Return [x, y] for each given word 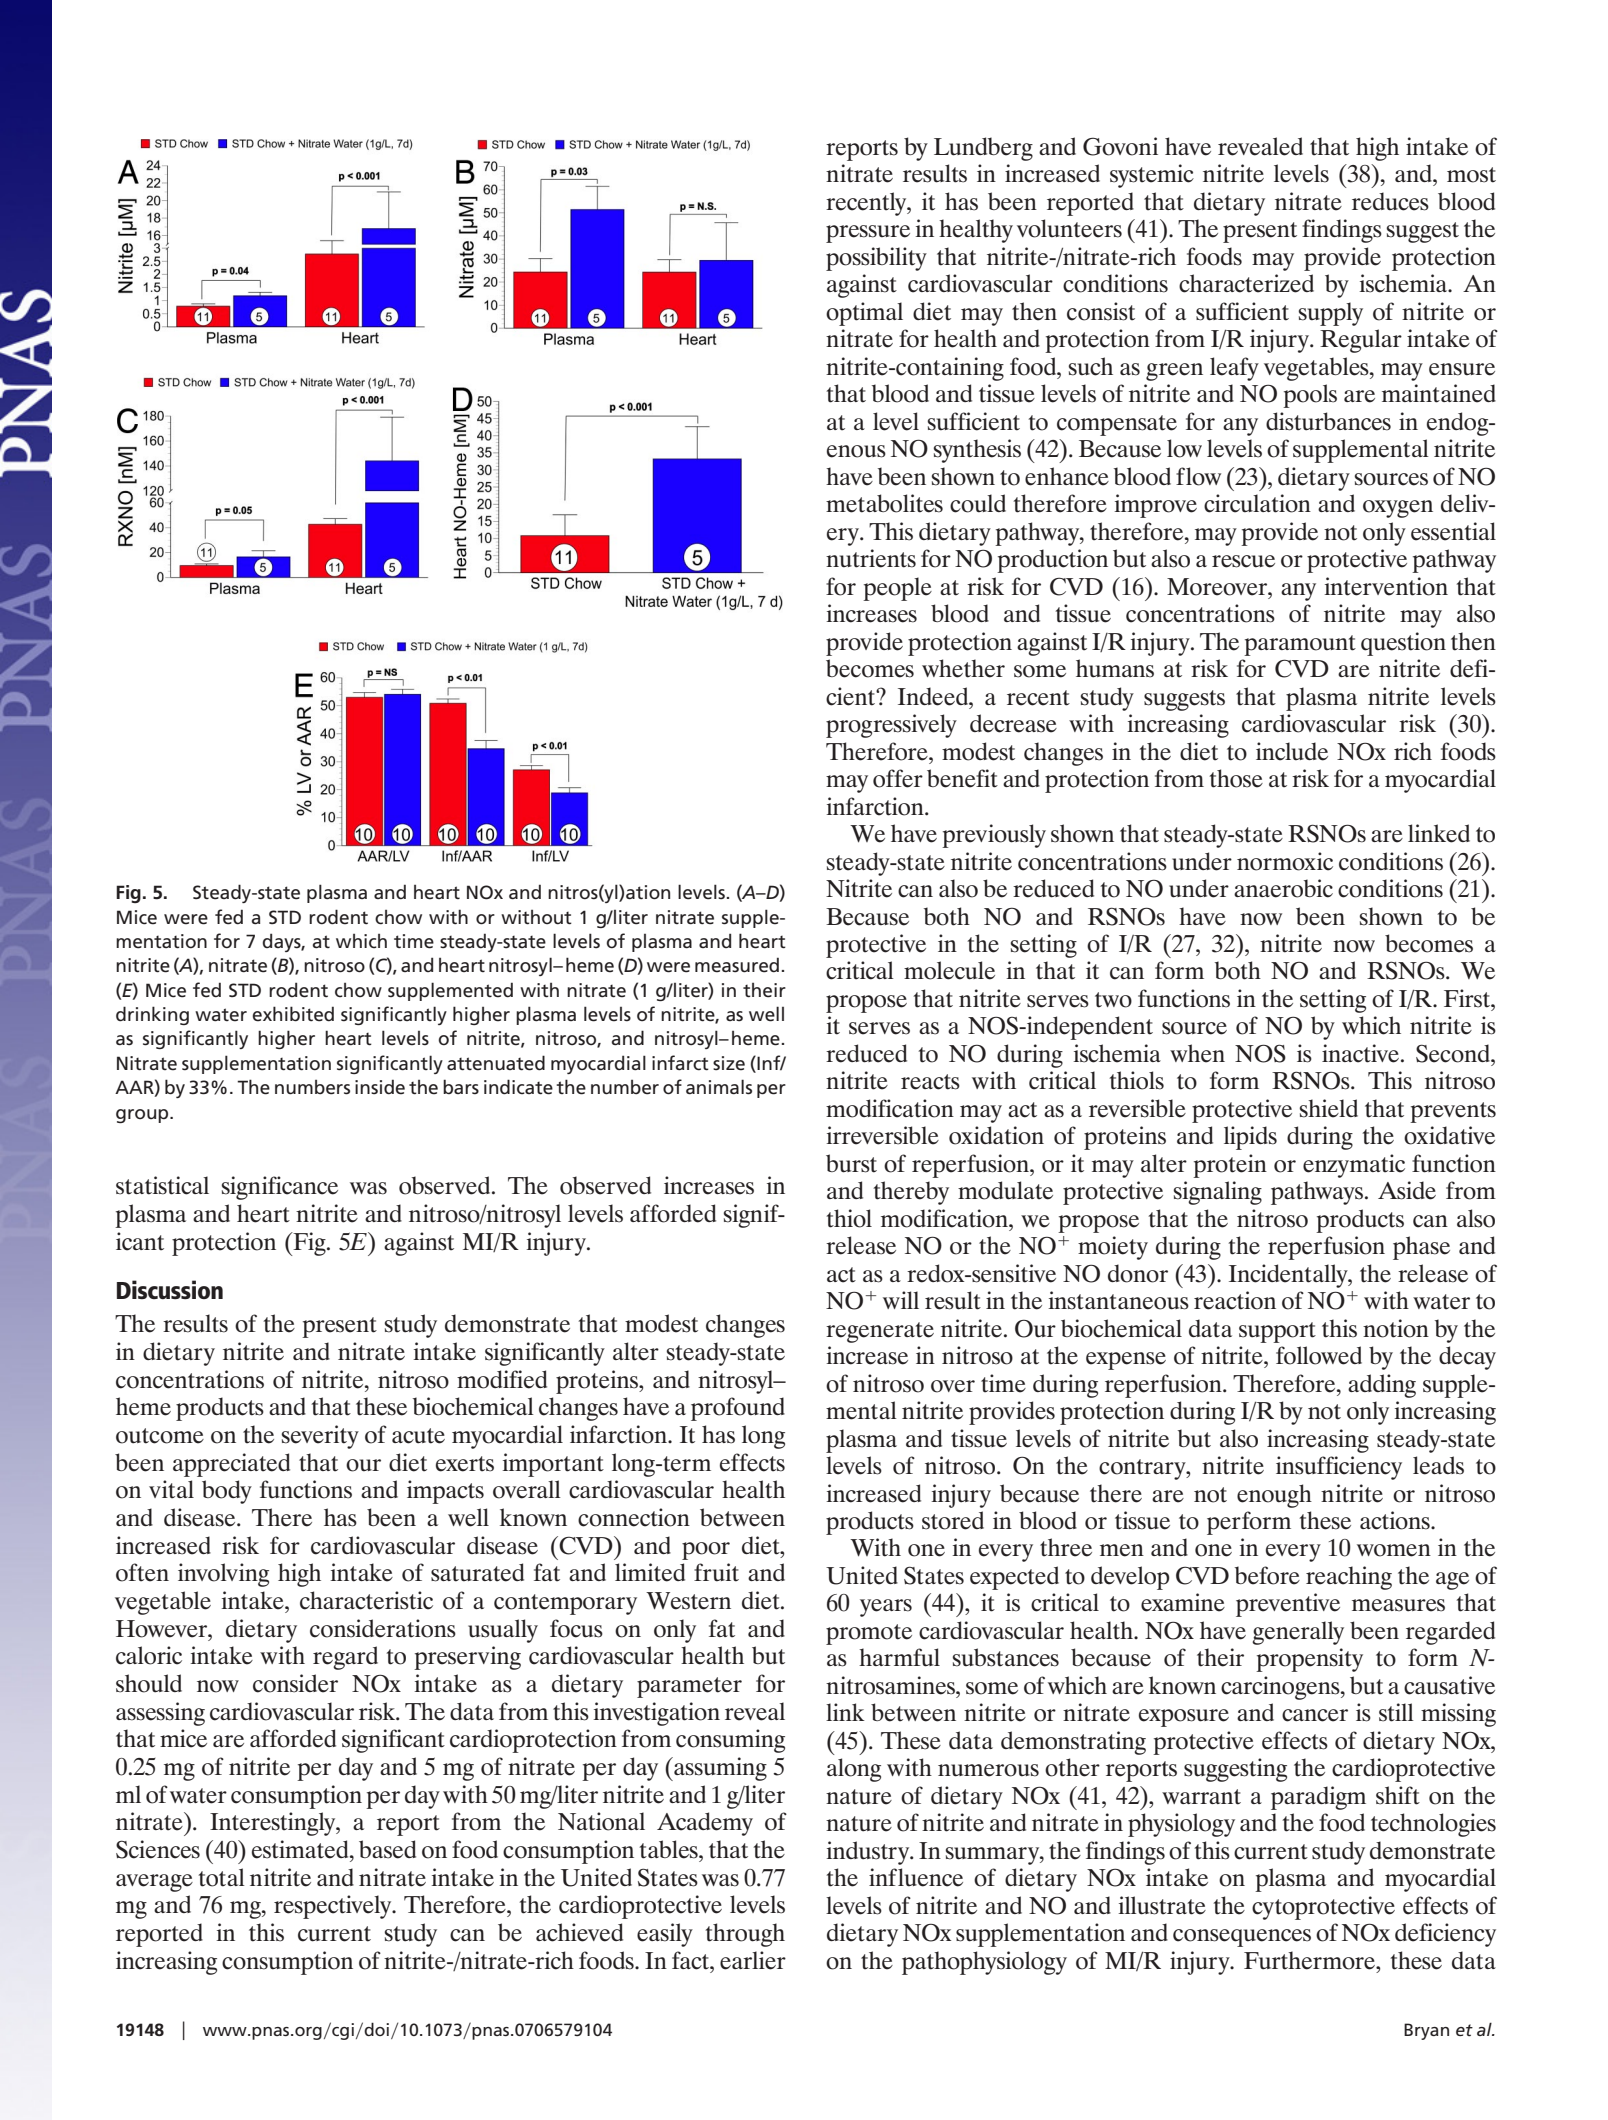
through [745, 1935]
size [729, 1063]
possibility [876, 259]
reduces [1390, 201]
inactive [1362, 1053]
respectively [334, 1907]
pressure [868, 234]
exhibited [293, 1014]
